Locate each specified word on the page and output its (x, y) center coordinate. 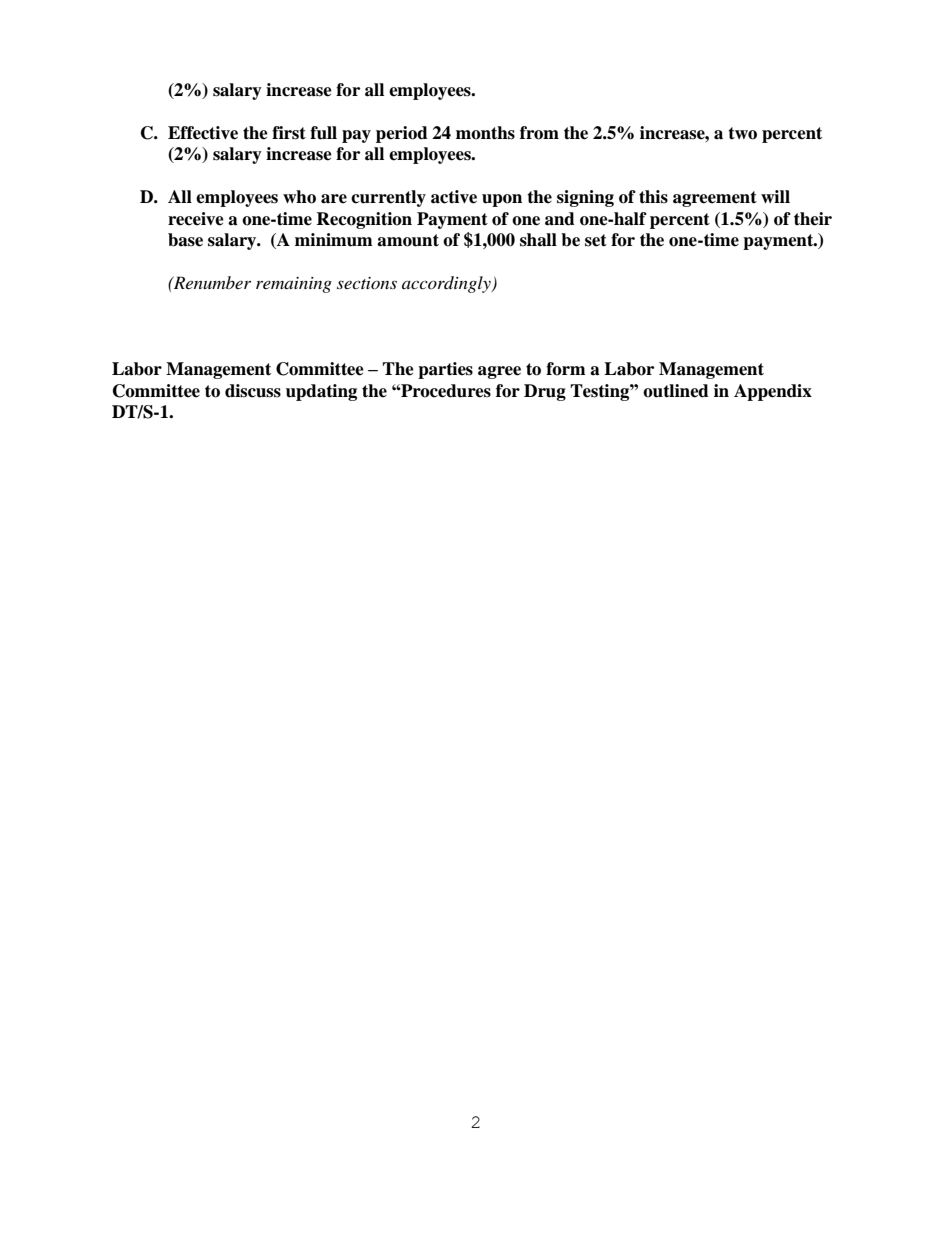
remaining (294, 285)
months (485, 133)
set (596, 240)
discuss (253, 391)
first (289, 133)
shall (538, 240)
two (742, 133)
